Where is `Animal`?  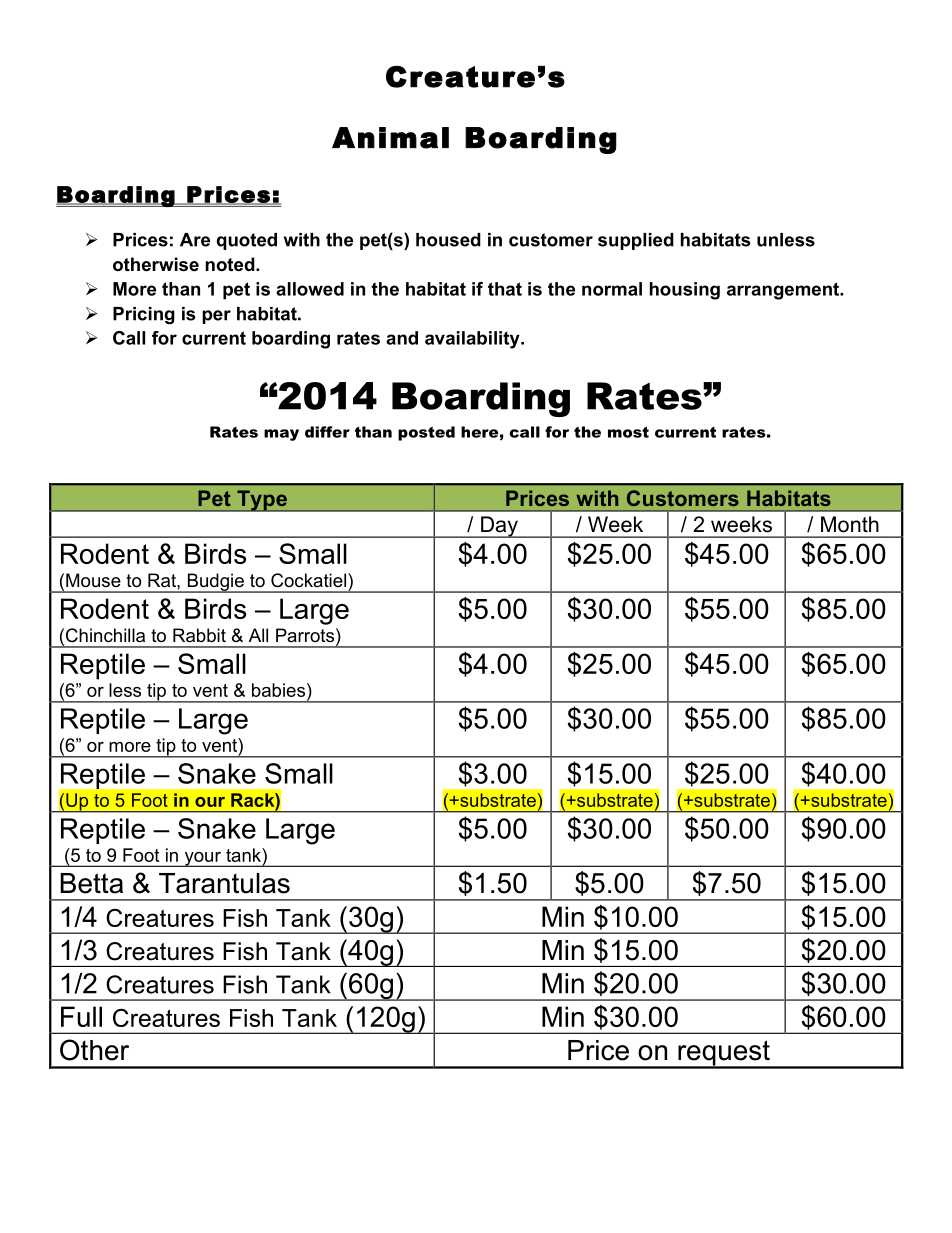
Animal is located at coordinates (390, 138).
